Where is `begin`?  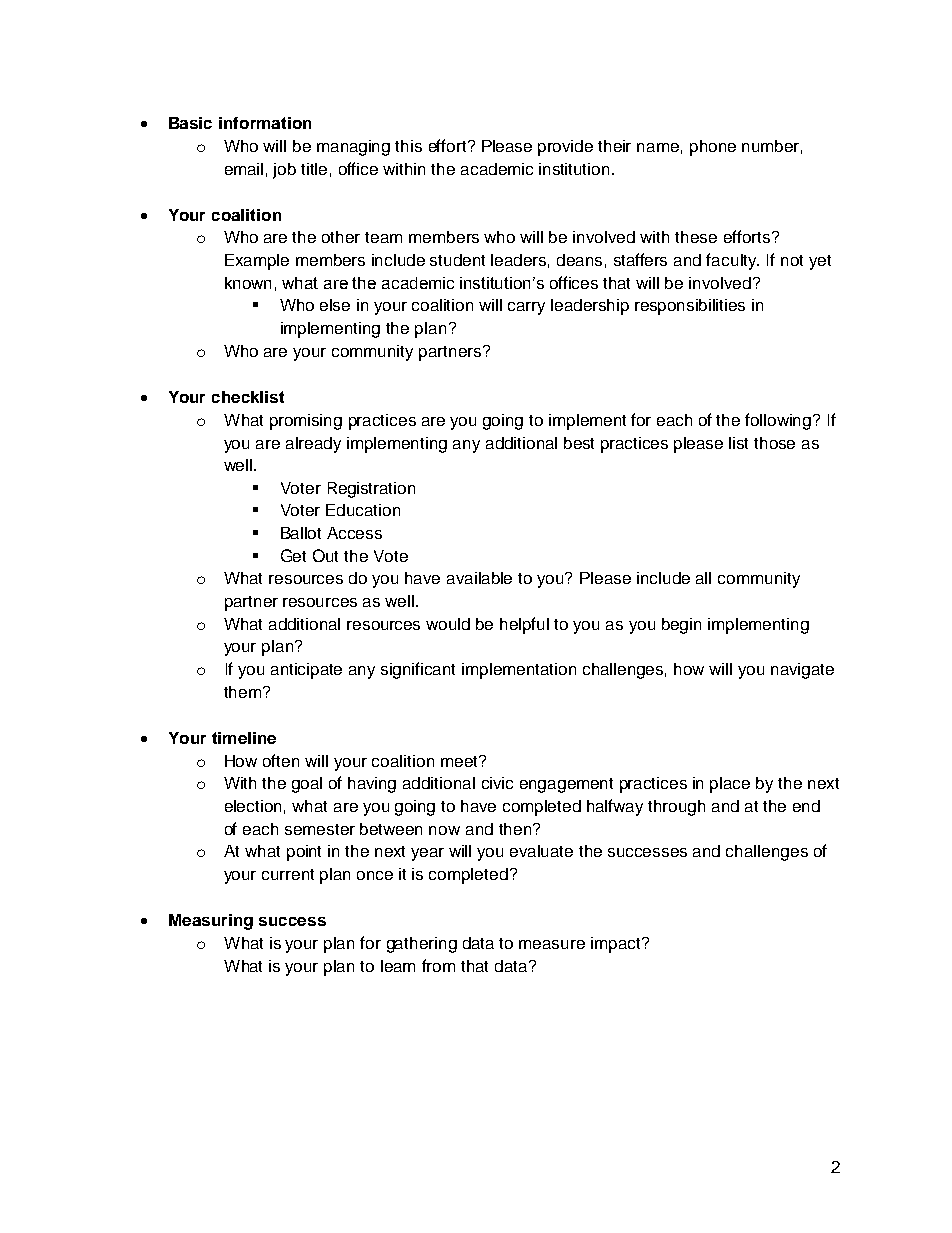
begin is located at coordinates (681, 626).
